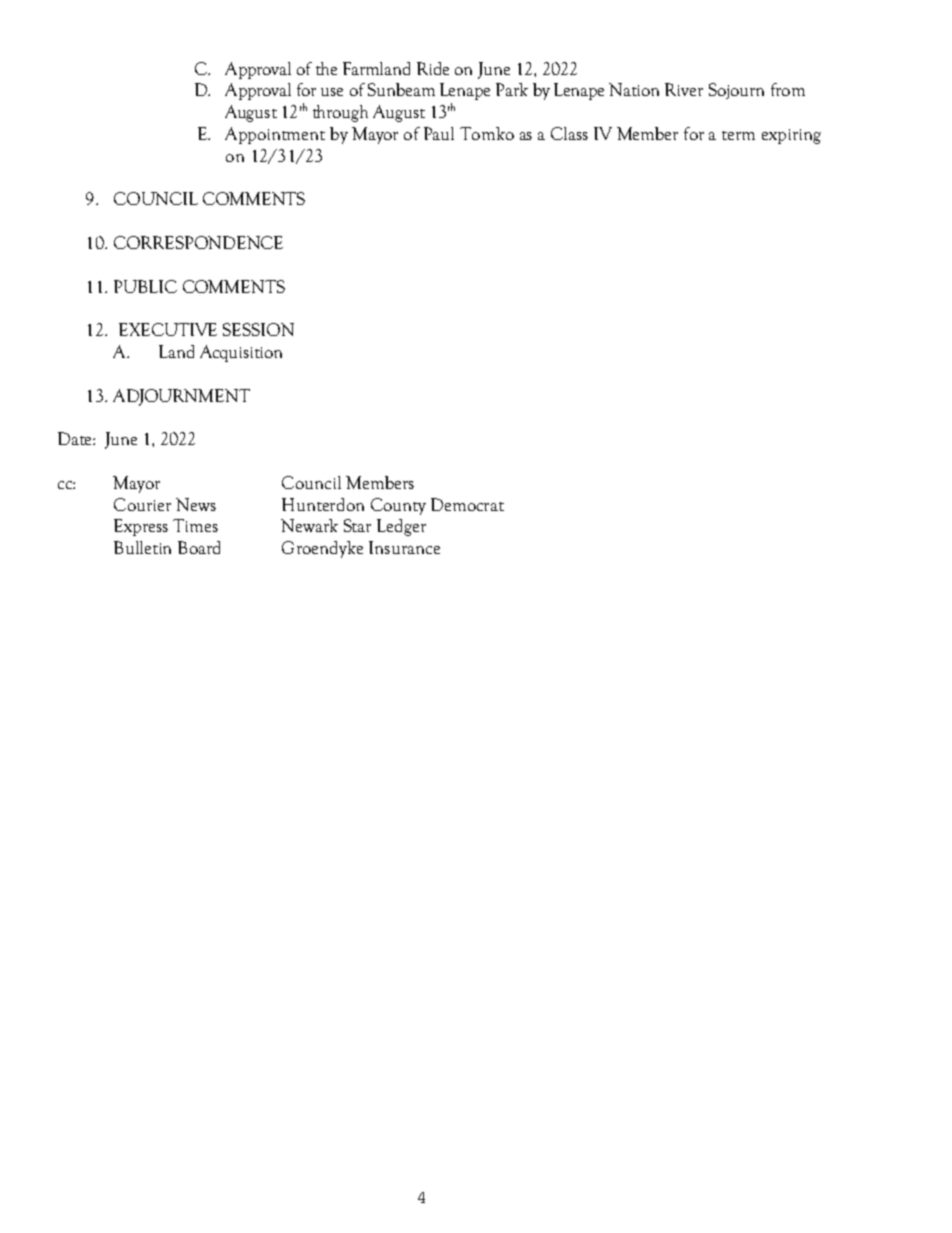 The height and width of the image is (1233, 952). What do you see at coordinates (401, 89) in the image?
I see `Sunbeam` at bounding box center [401, 89].
